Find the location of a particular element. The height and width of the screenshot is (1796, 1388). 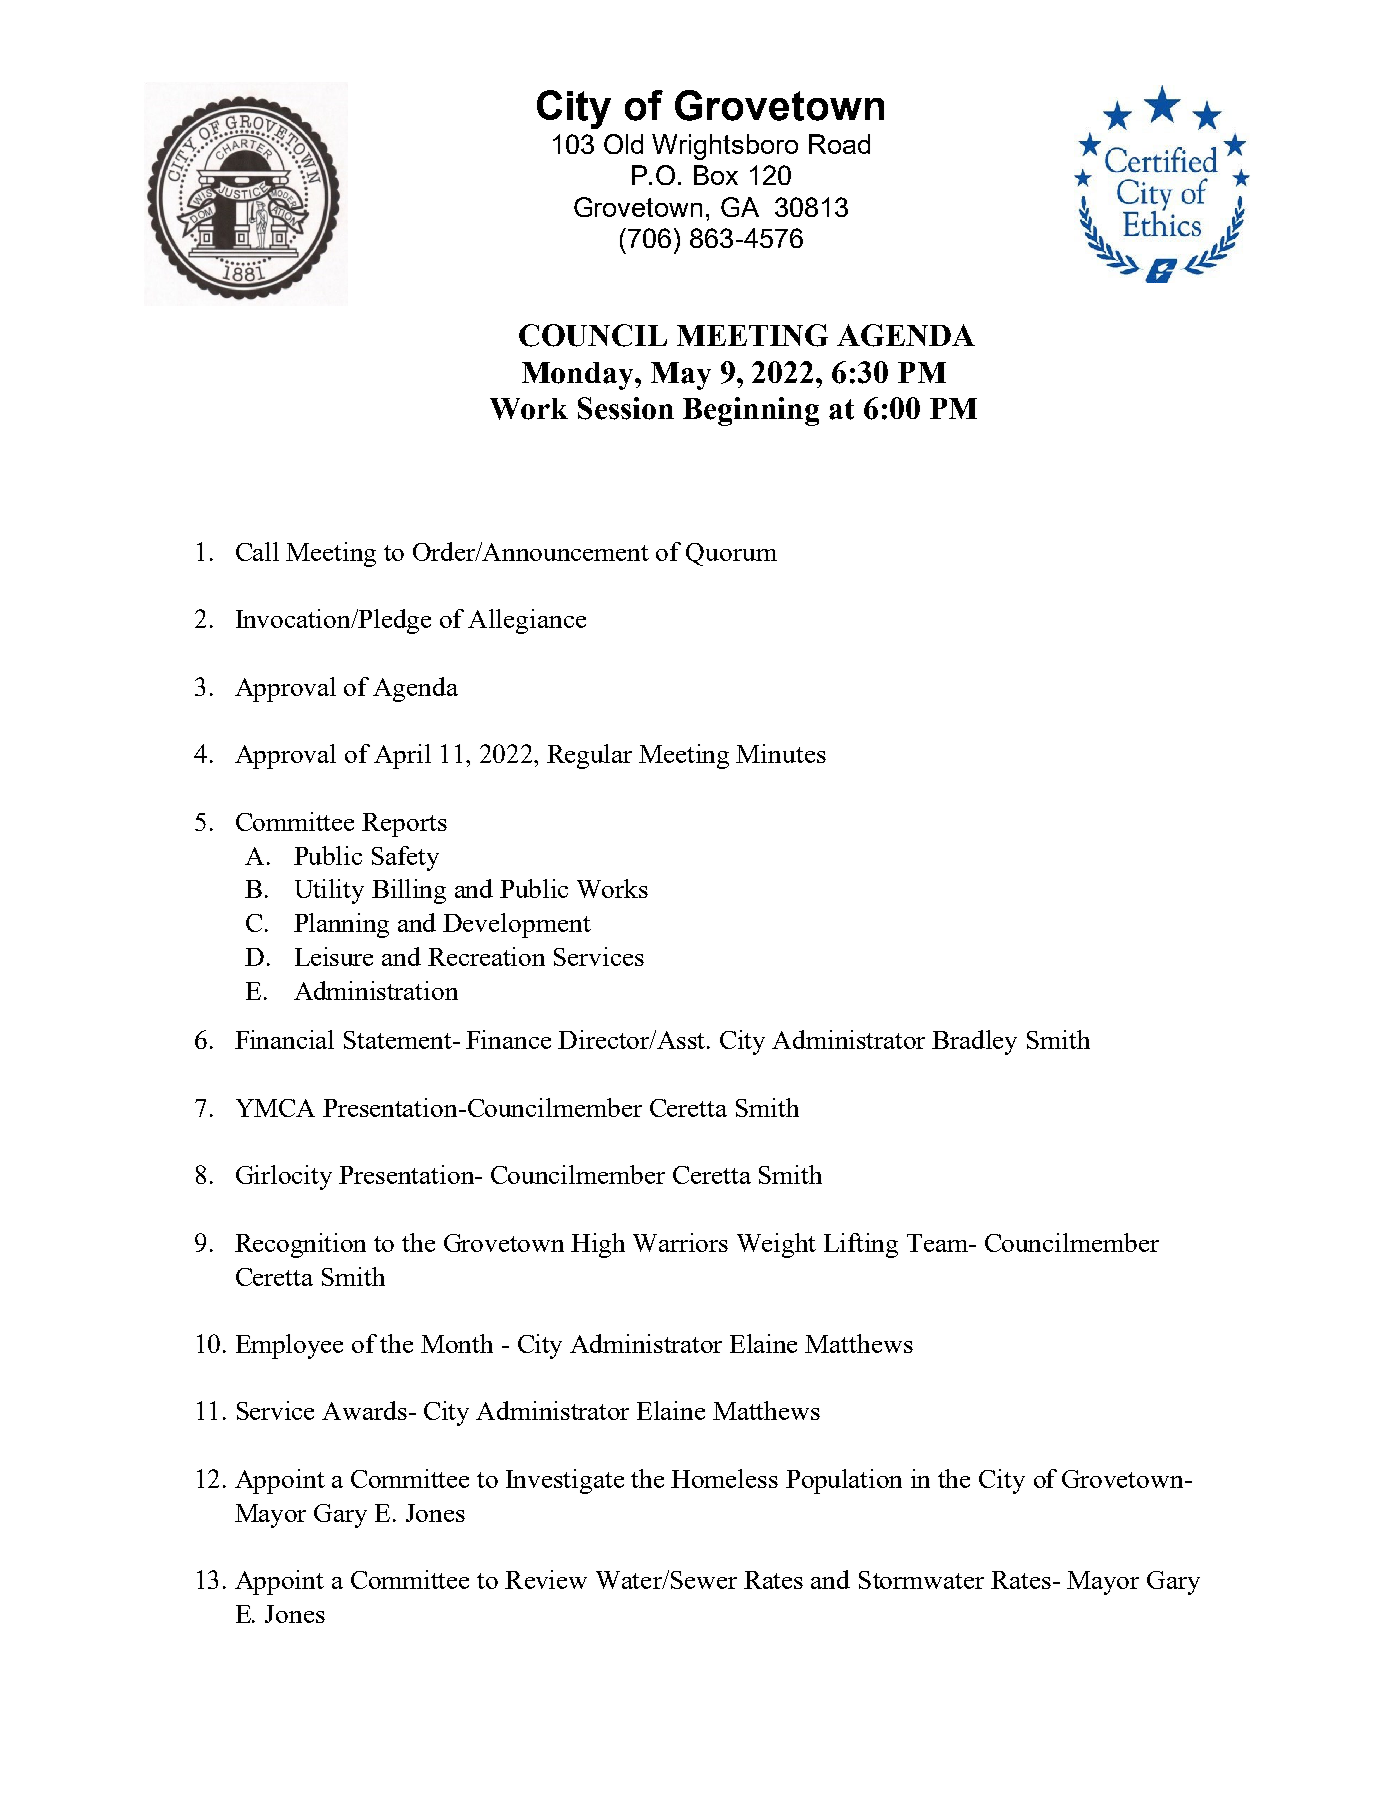

Population is located at coordinates (844, 1481).
